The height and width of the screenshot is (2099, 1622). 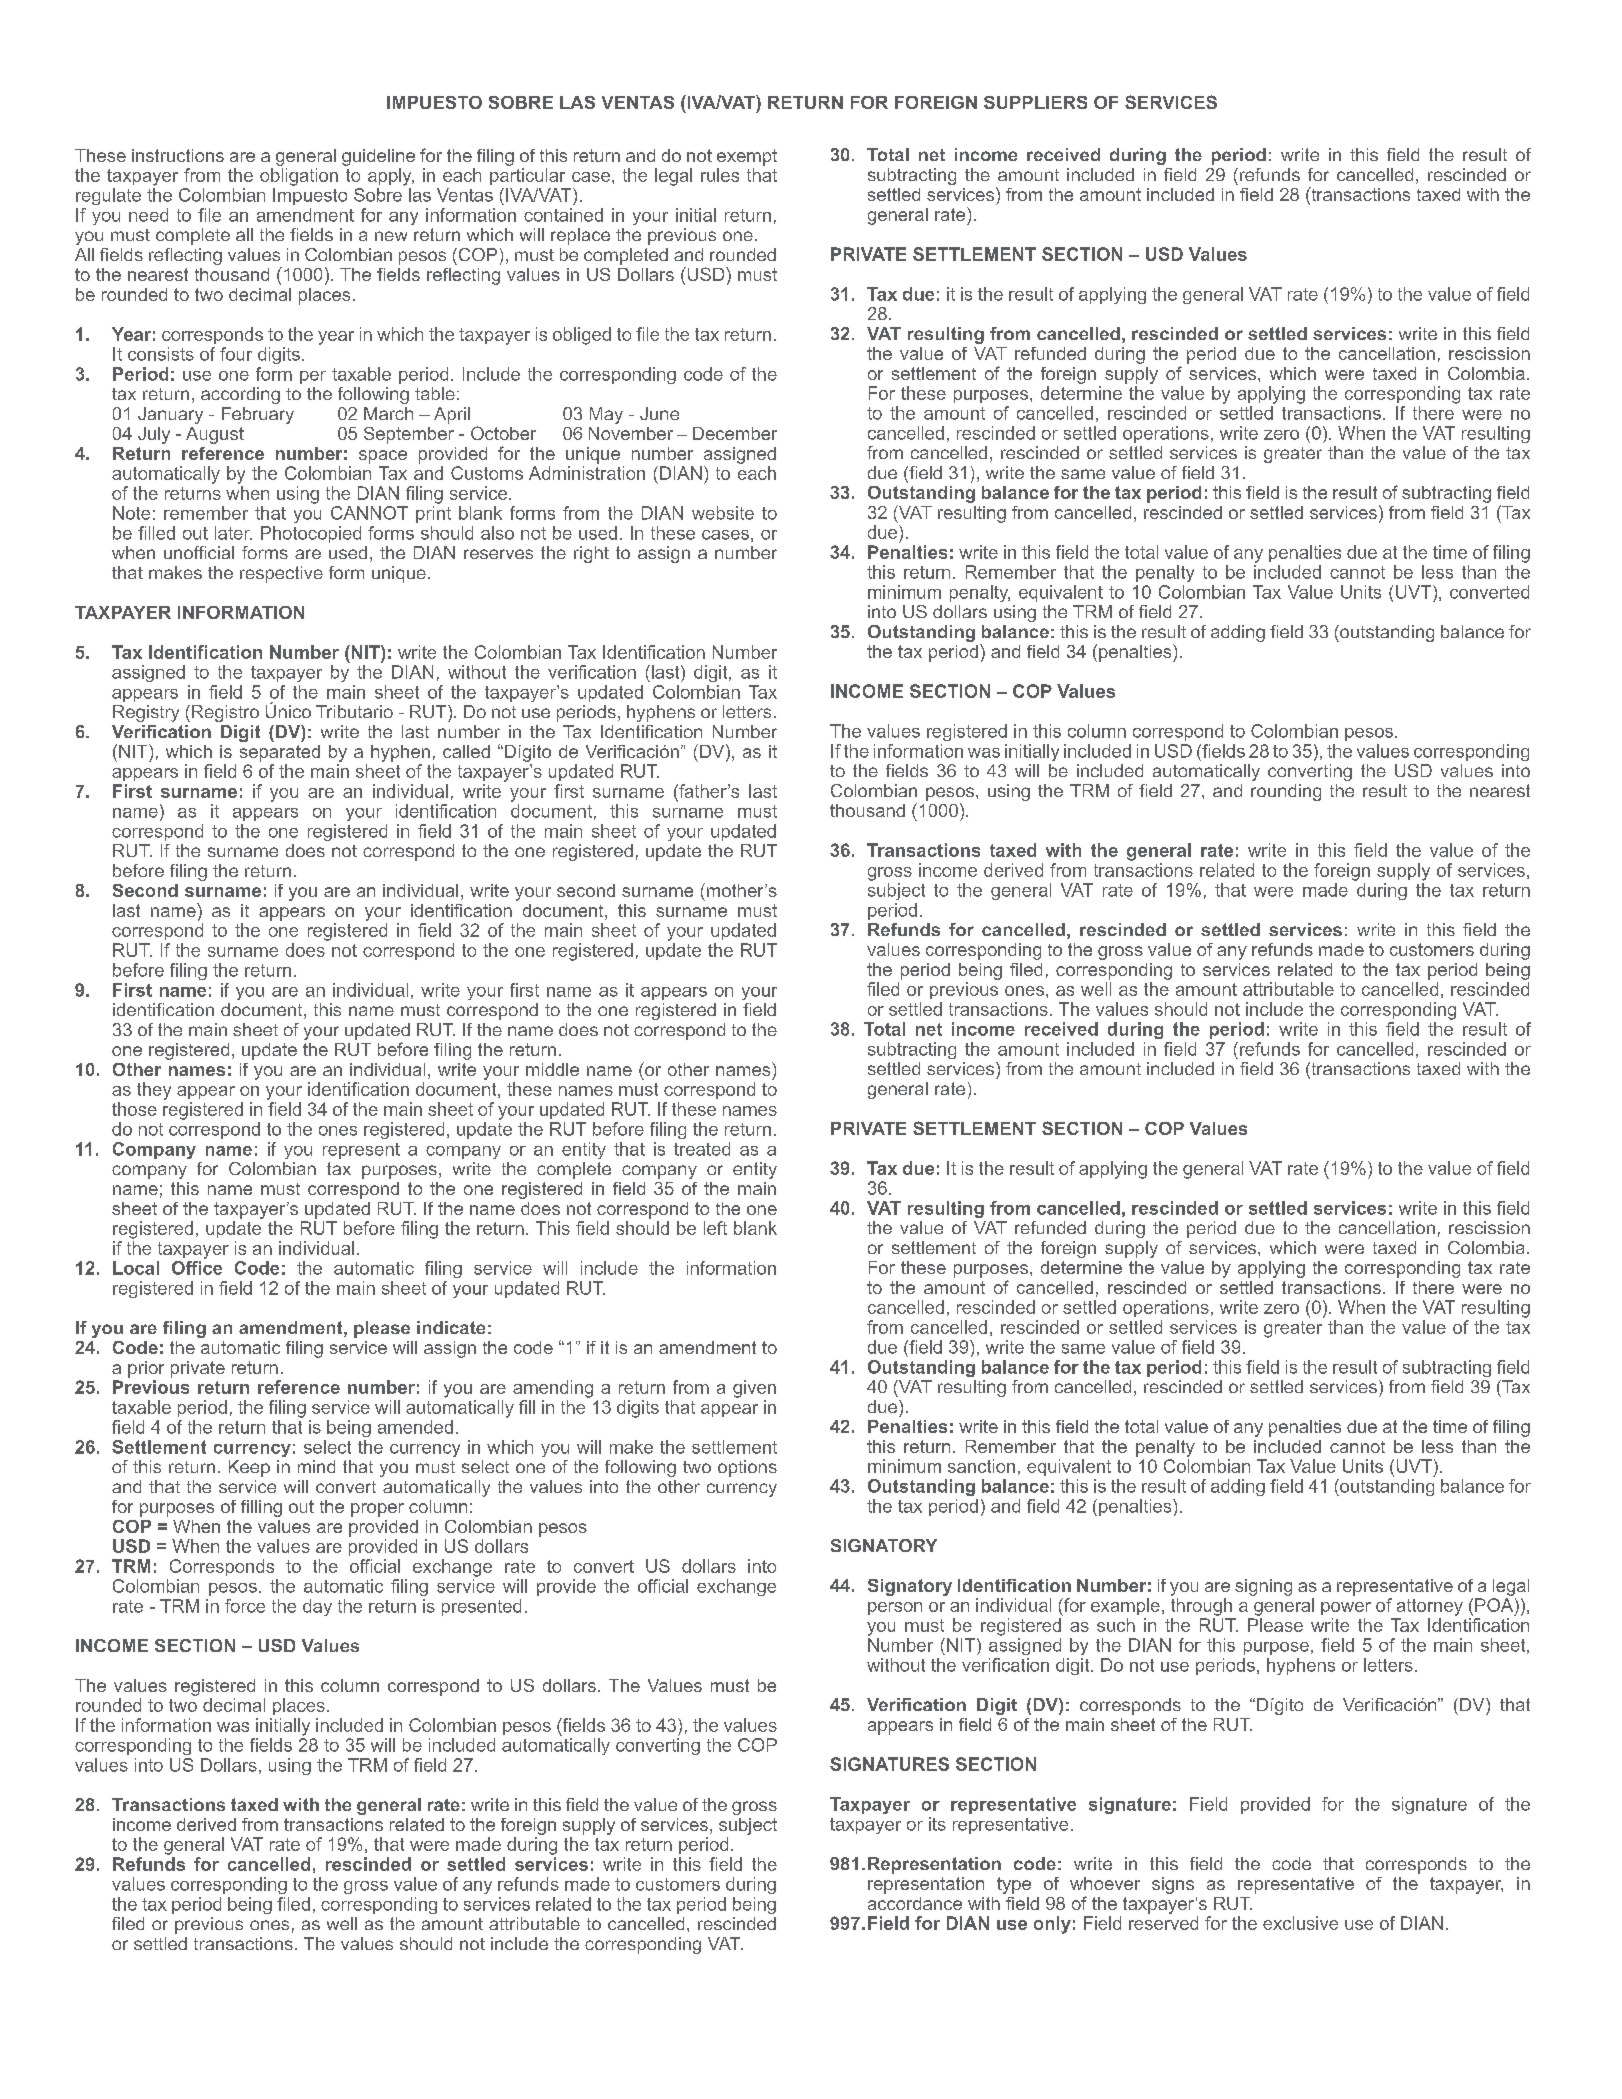 What do you see at coordinates (281, 574) in the screenshot?
I see `respective` at bounding box center [281, 574].
